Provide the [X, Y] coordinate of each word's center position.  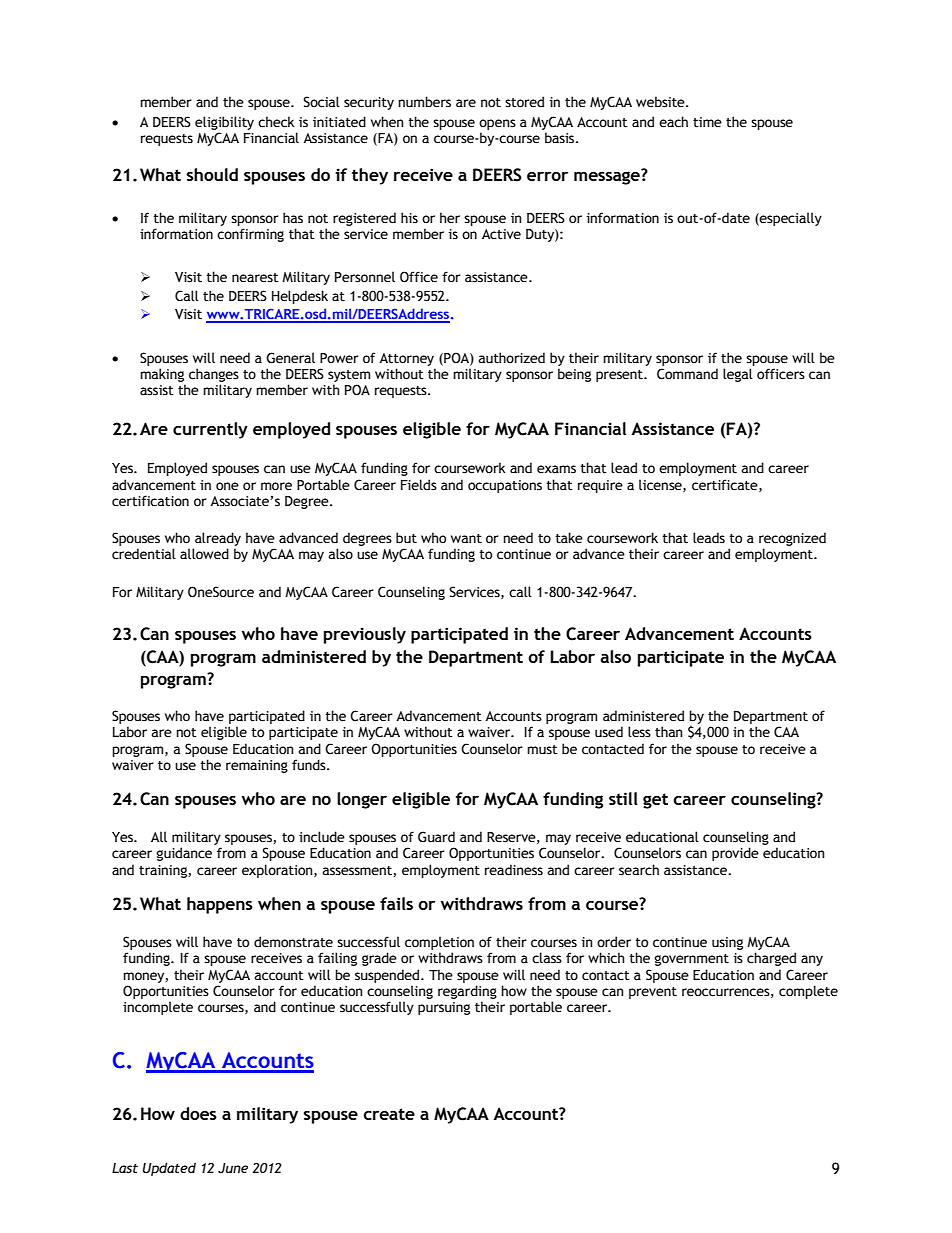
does [198, 1113]
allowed [204, 554]
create [389, 1114]
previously [365, 635]
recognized [792, 540]
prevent [653, 993]
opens [497, 126]
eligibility [224, 124]
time [707, 122]
